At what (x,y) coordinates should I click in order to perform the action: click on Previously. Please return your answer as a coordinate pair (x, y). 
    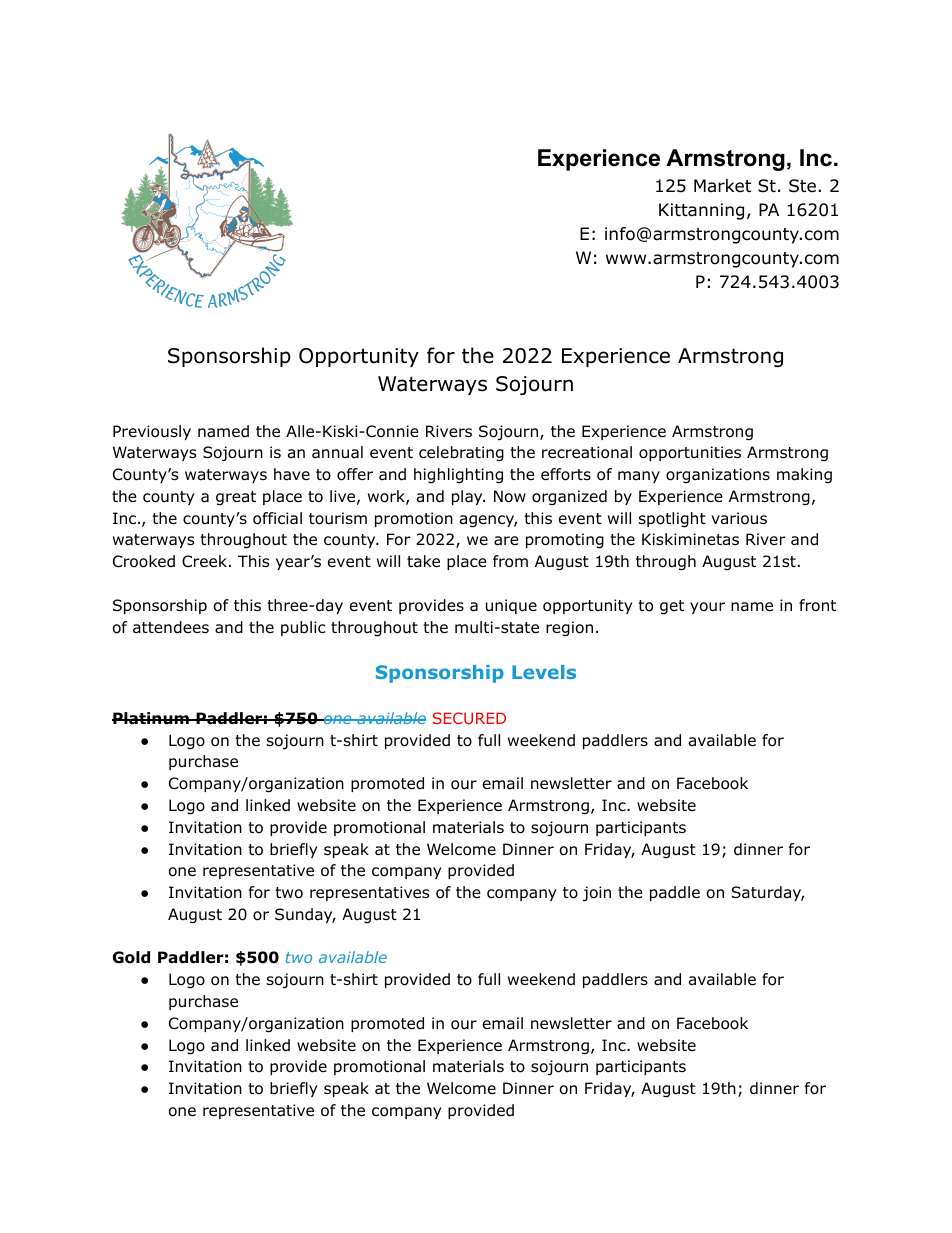
    Looking at the image, I should click on (152, 432).
